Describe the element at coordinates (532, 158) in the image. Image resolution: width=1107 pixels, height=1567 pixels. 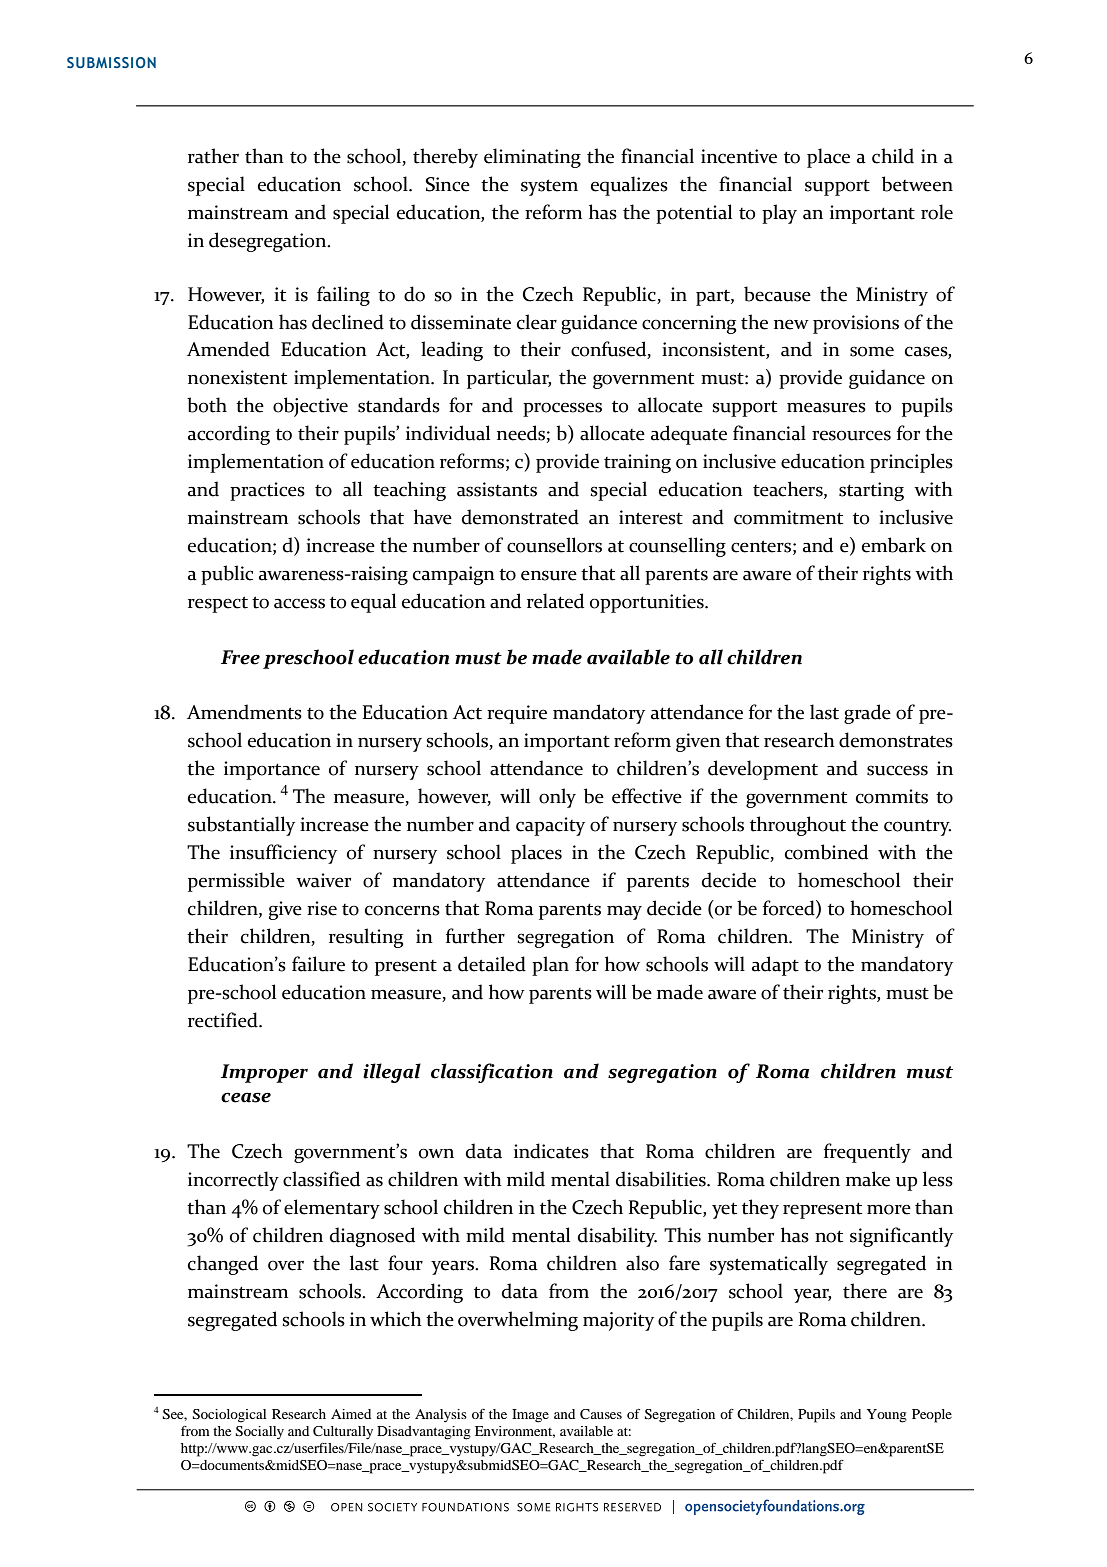
I see `eliminating` at that location.
